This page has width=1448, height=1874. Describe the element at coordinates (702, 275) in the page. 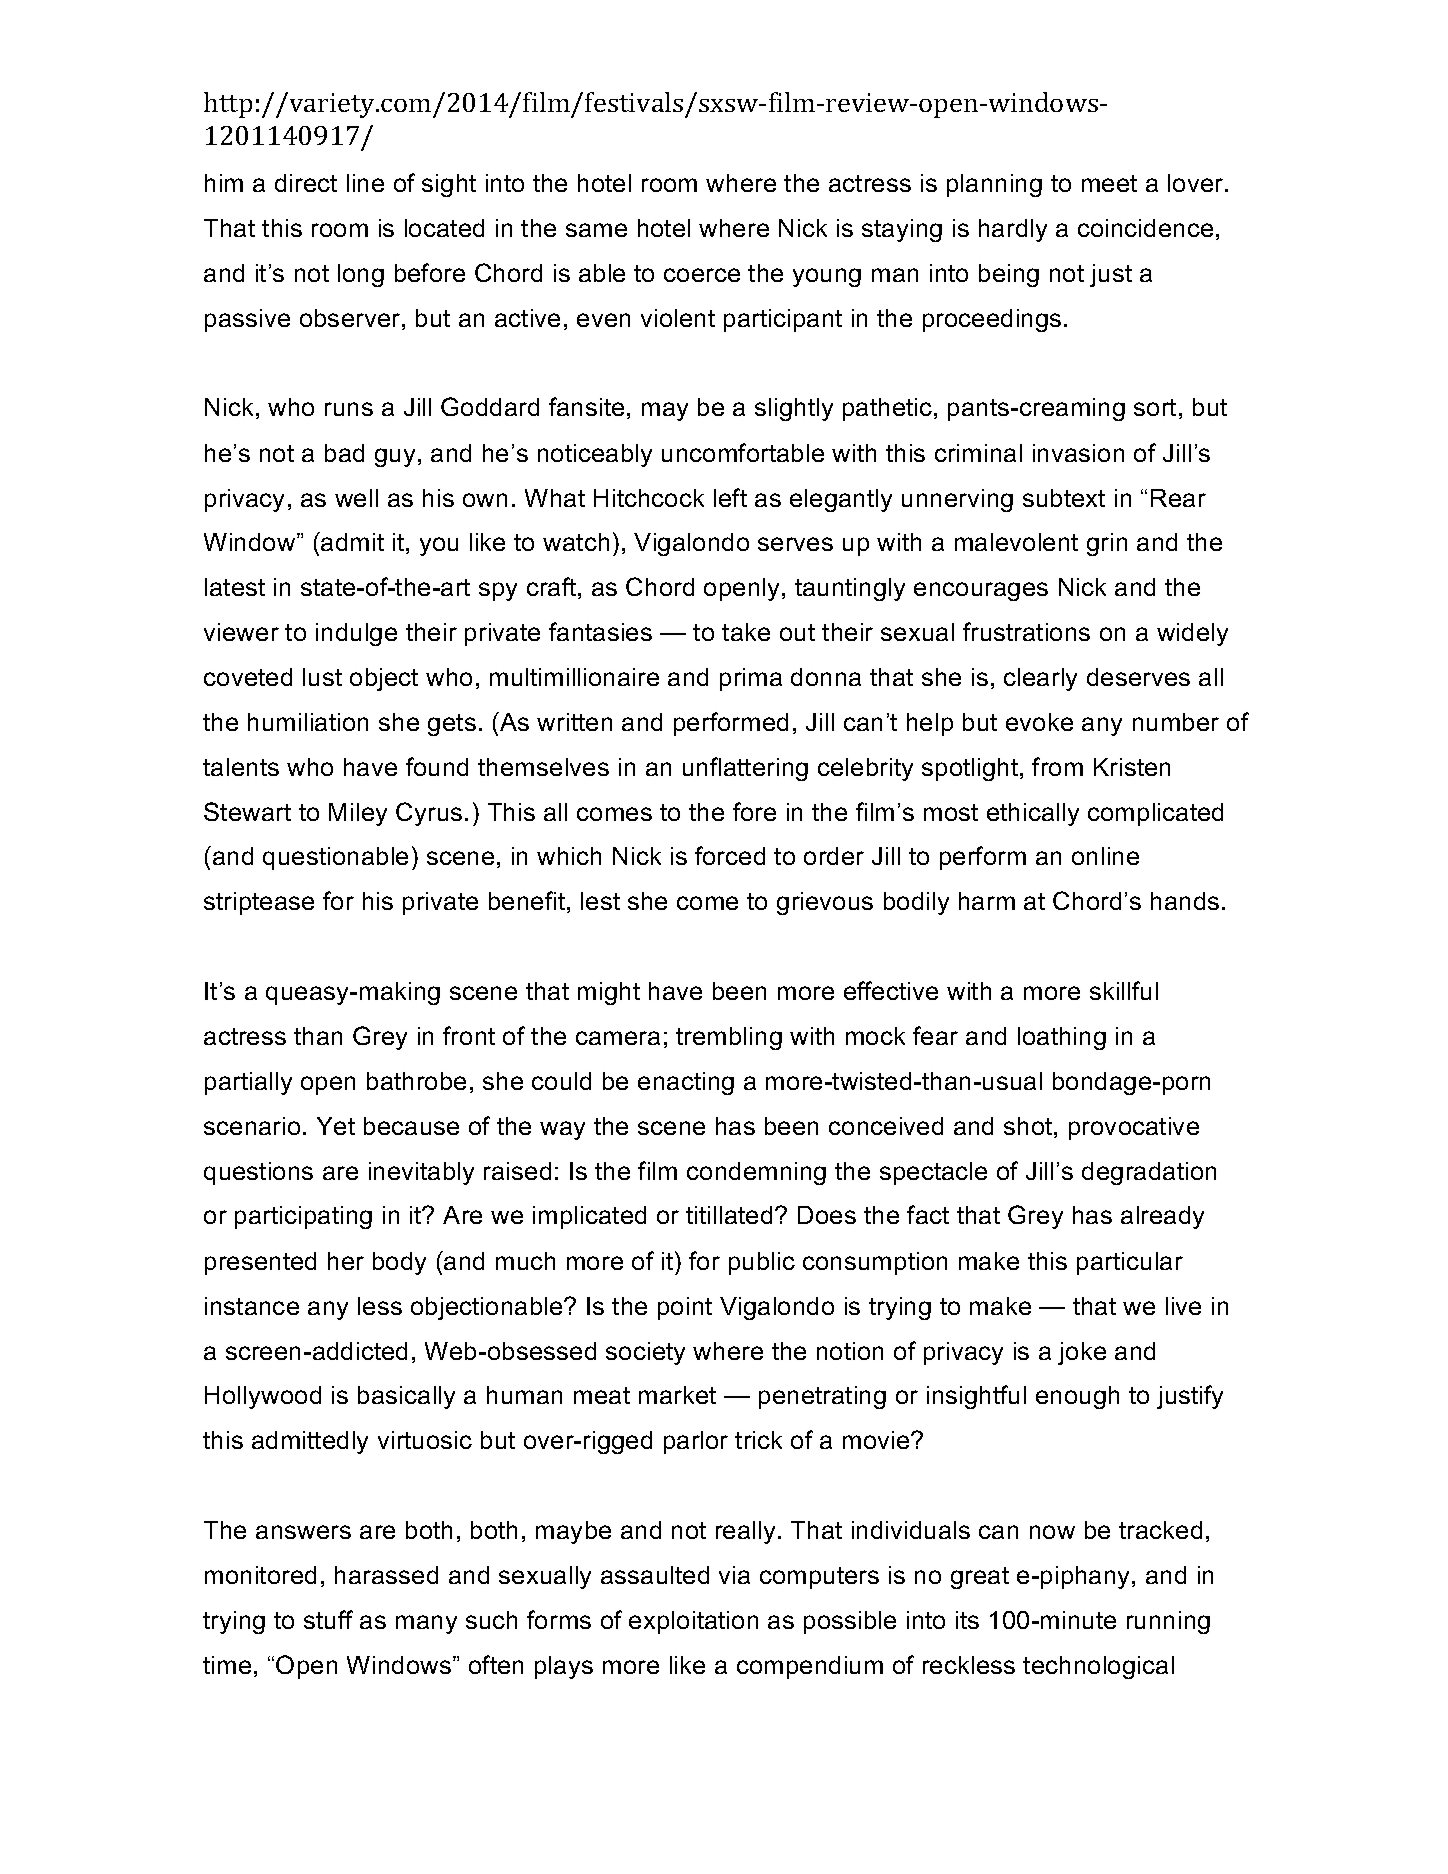

I see `coerce` at that location.
